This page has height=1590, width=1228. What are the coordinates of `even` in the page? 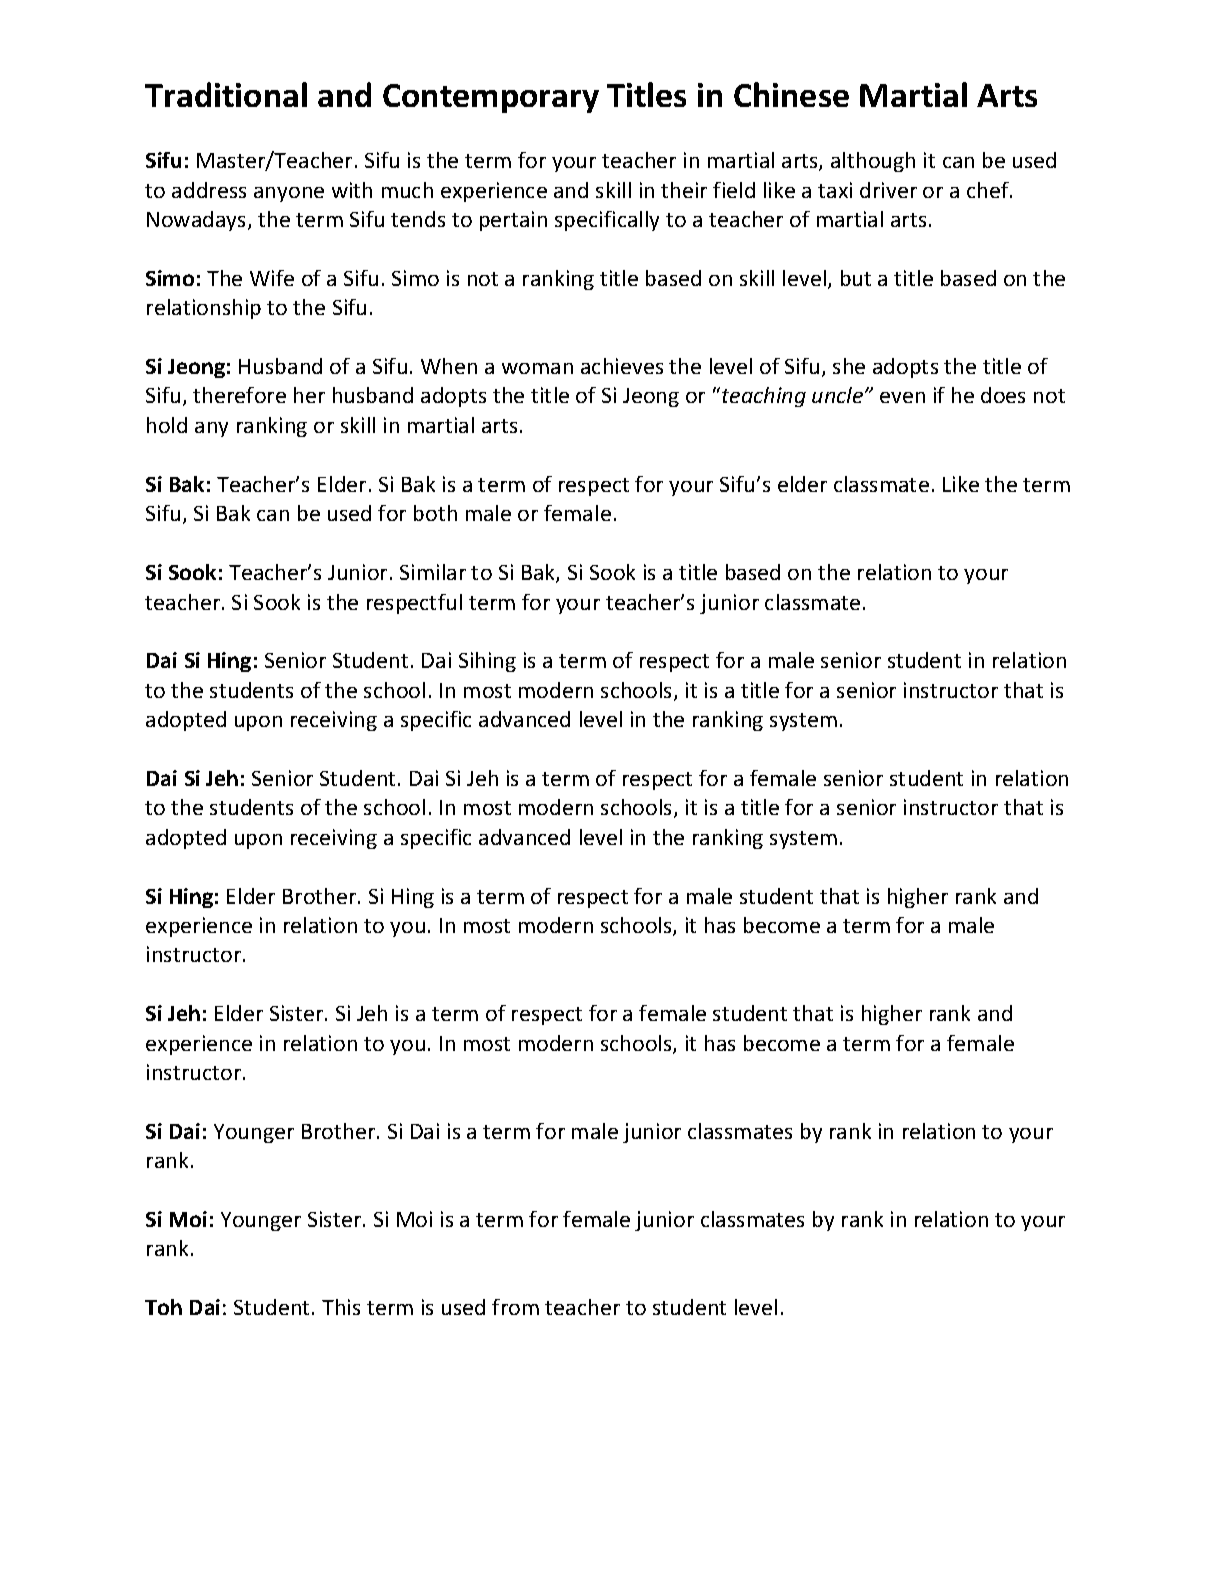 It's located at (902, 397).
